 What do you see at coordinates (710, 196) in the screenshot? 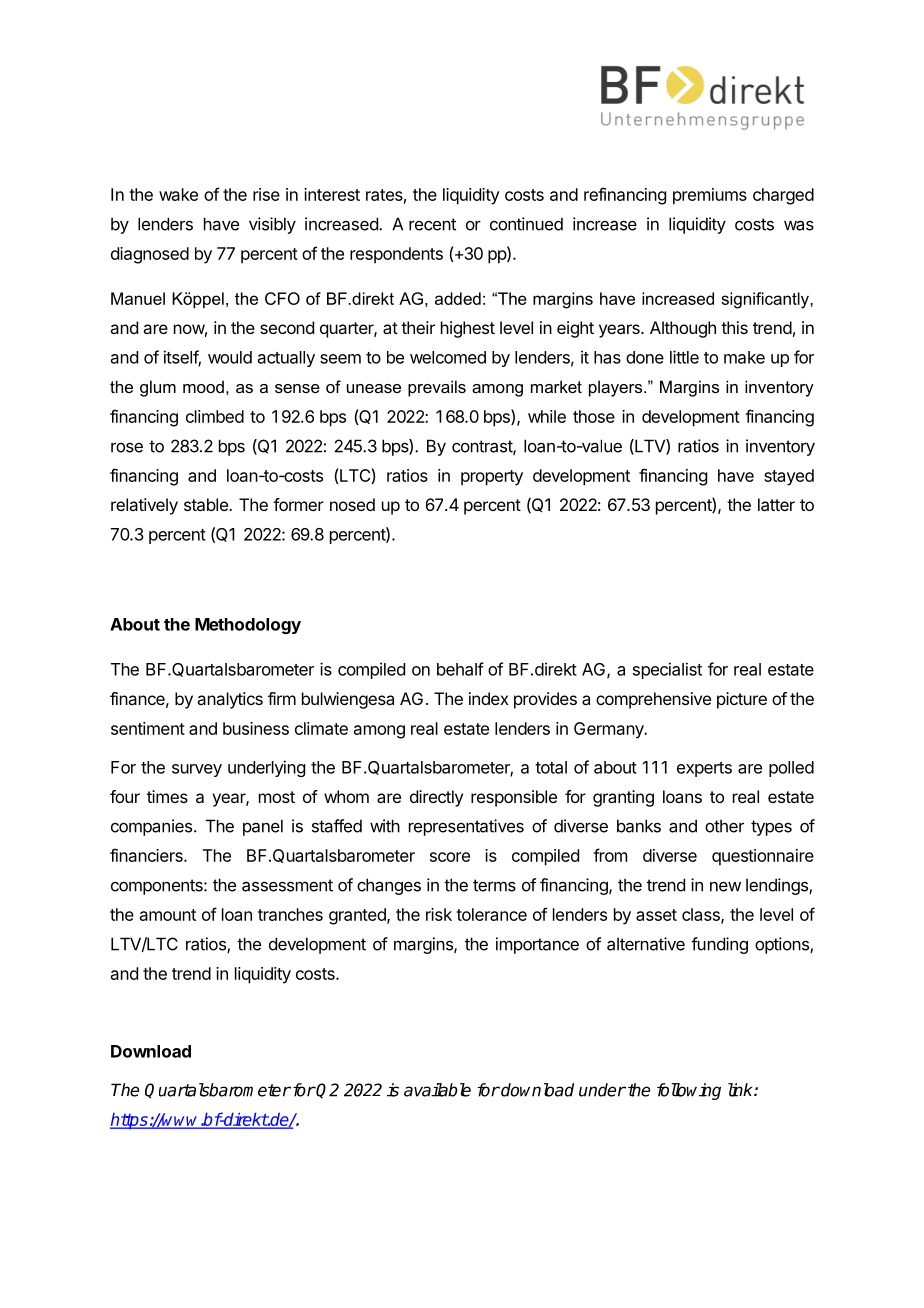
I see `premiums` at bounding box center [710, 196].
